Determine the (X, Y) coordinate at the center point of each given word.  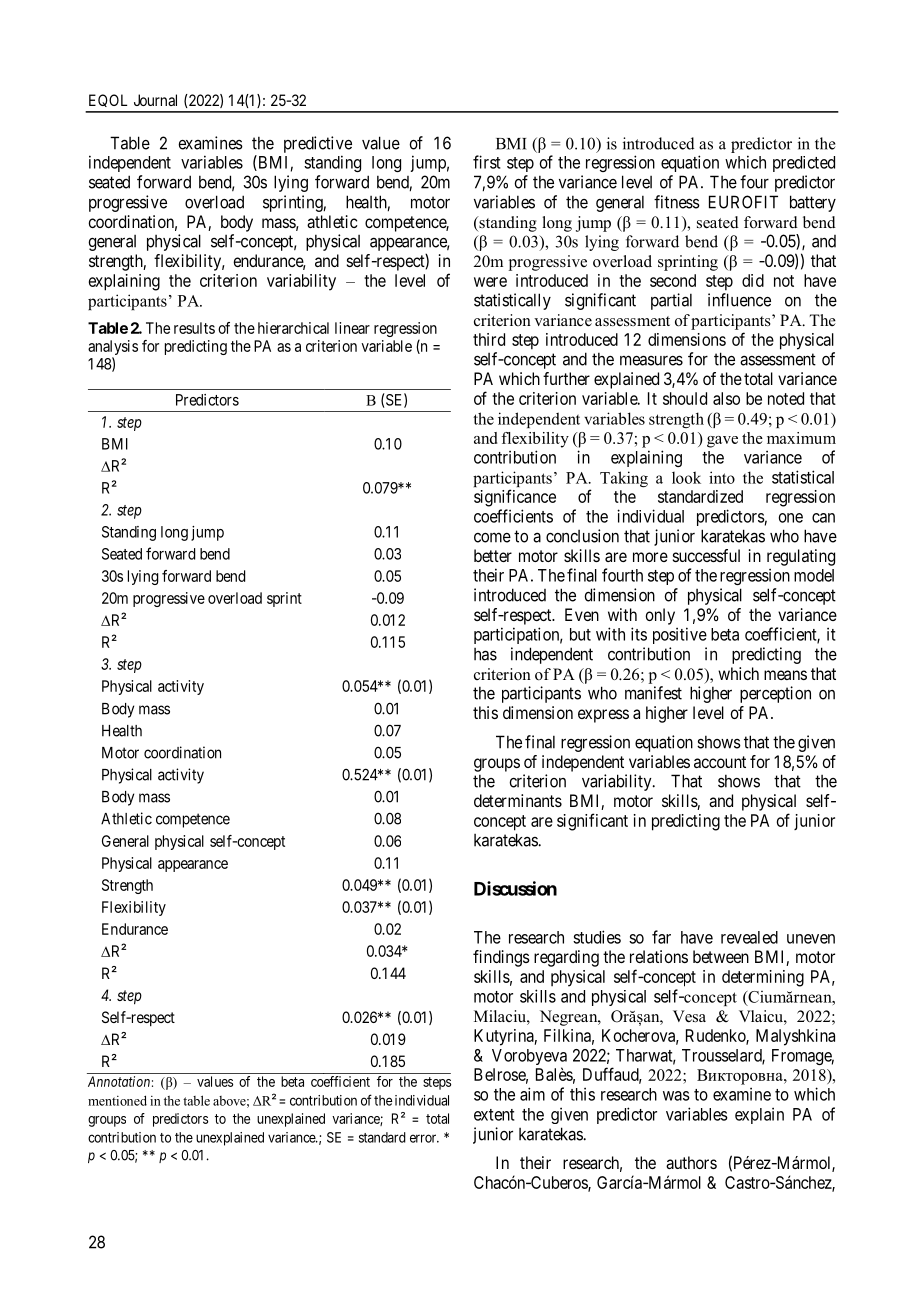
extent (494, 1115)
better (493, 555)
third (489, 339)
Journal (155, 100)
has (485, 654)
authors (691, 1162)
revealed (749, 937)
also (726, 398)
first (487, 162)
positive (680, 635)
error (424, 1138)
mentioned (117, 1100)
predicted (804, 164)
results (194, 328)
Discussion (515, 888)
